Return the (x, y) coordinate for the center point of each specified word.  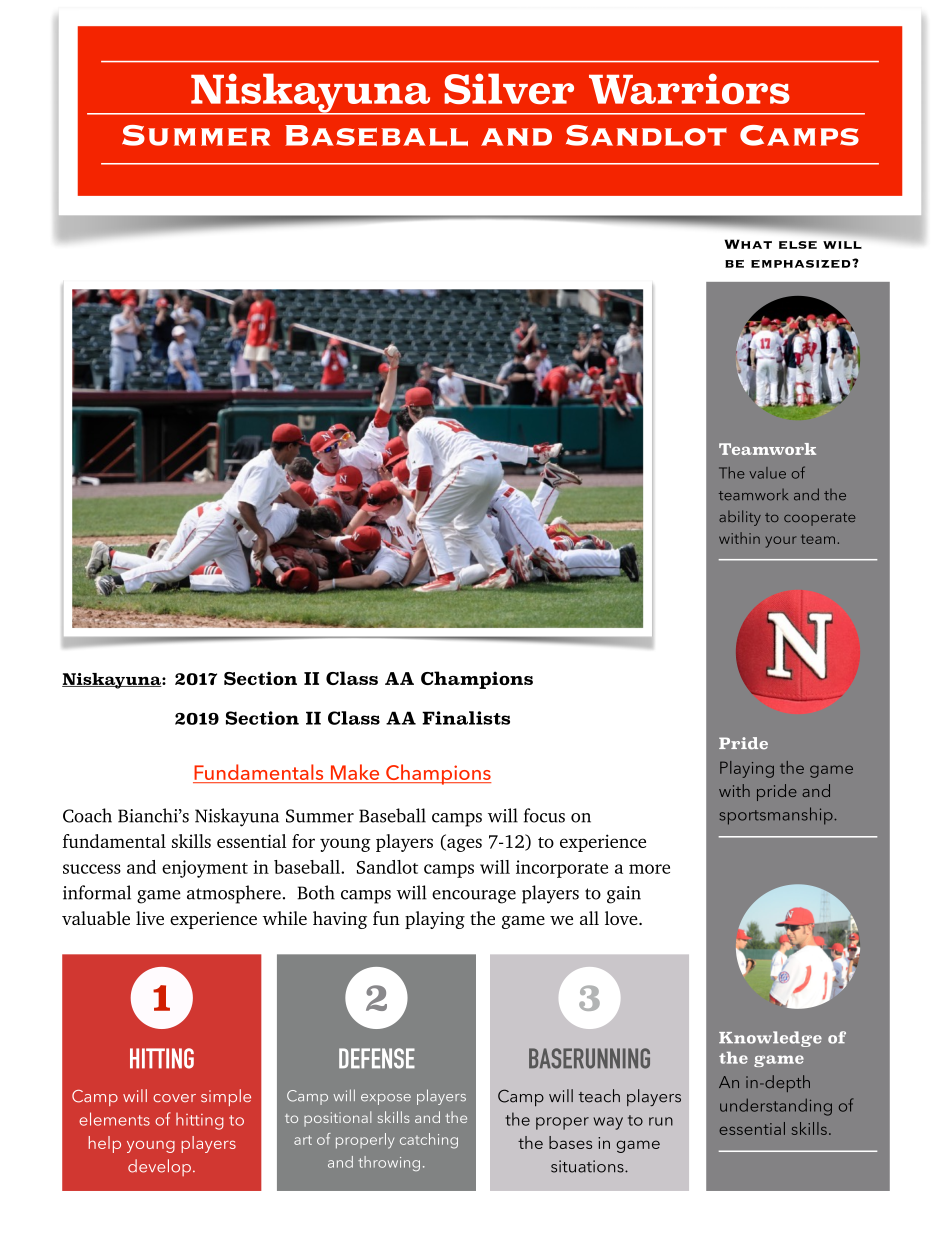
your (781, 542)
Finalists (466, 718)
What (748, 244)
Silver (509, 88)
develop (159, 1167)
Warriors (689, 88)
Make (355, 773)
